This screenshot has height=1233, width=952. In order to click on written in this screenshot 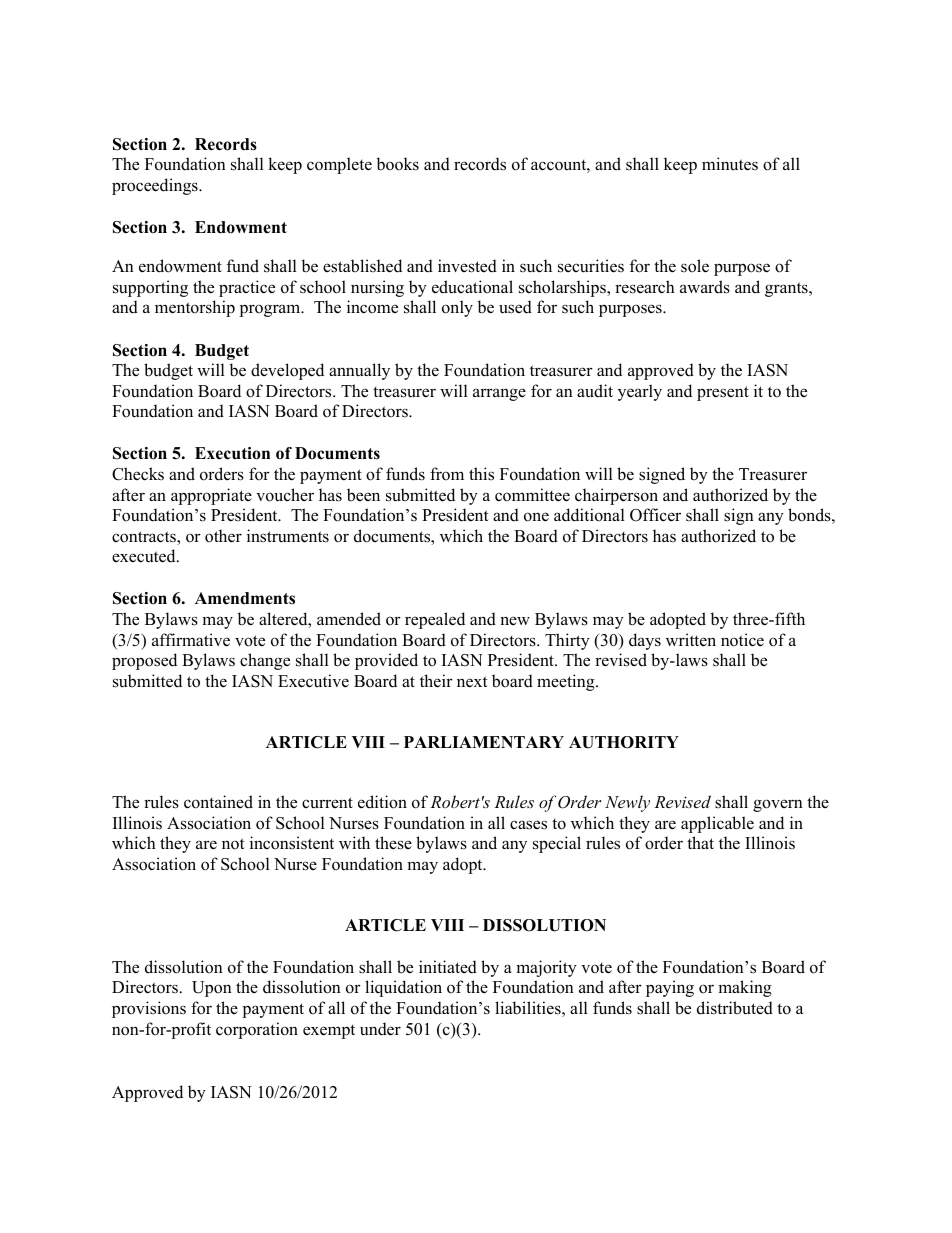, I will do `click(691, 640)`.
